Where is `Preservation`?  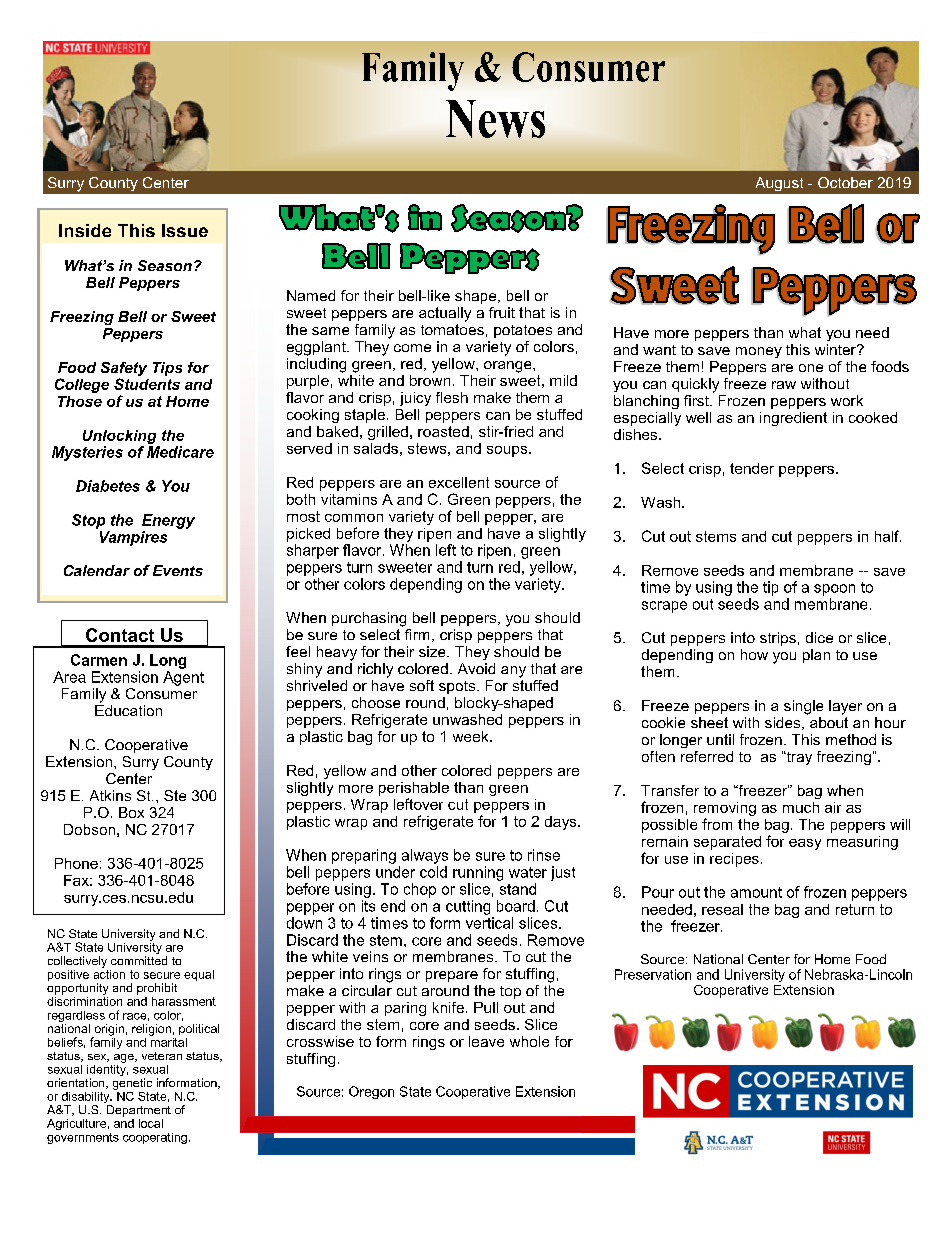
Preservation is located at coordinates (653, 974).
